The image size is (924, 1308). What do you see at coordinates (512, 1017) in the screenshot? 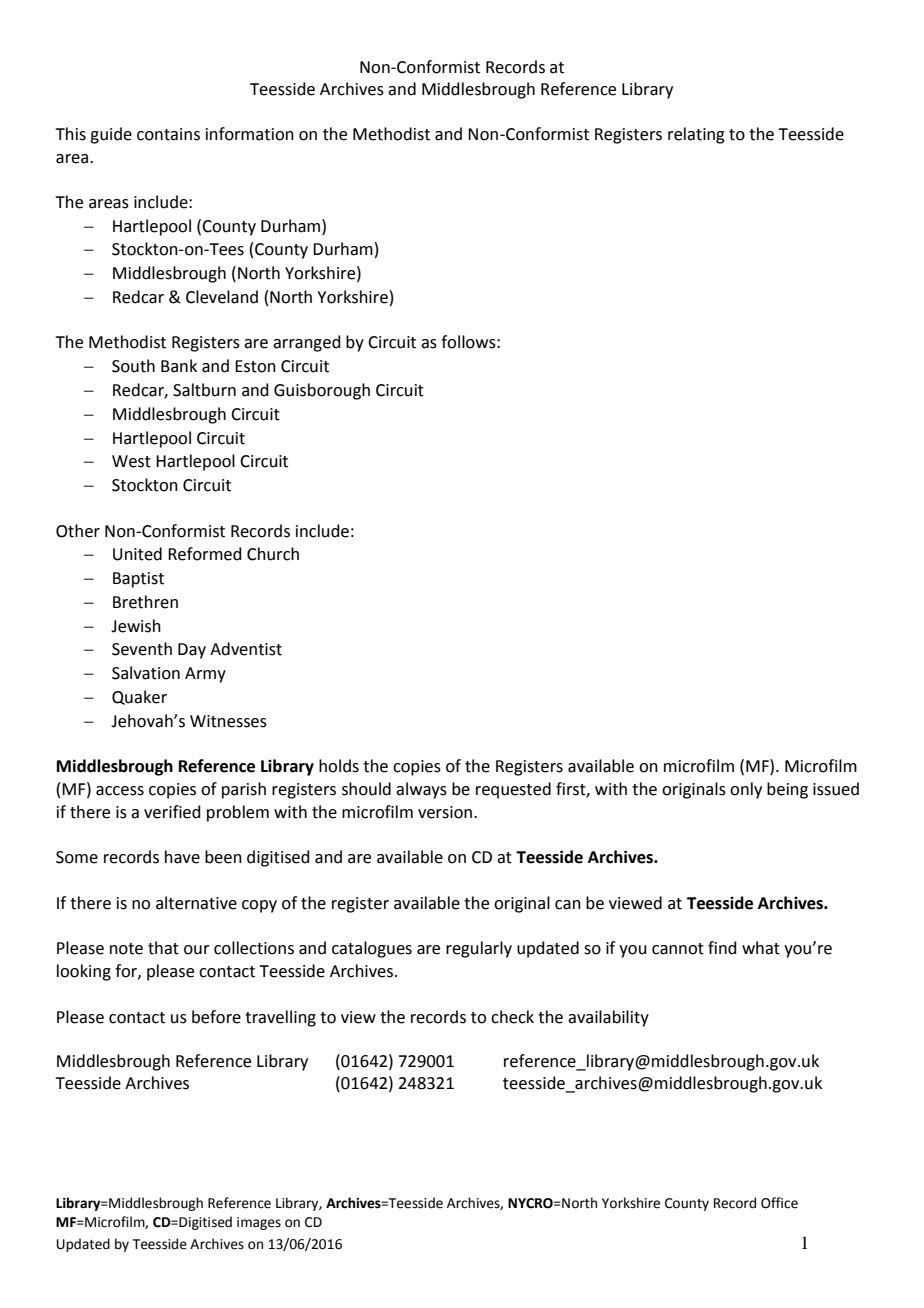
I see `check` at bounding box center [512, 1017].
